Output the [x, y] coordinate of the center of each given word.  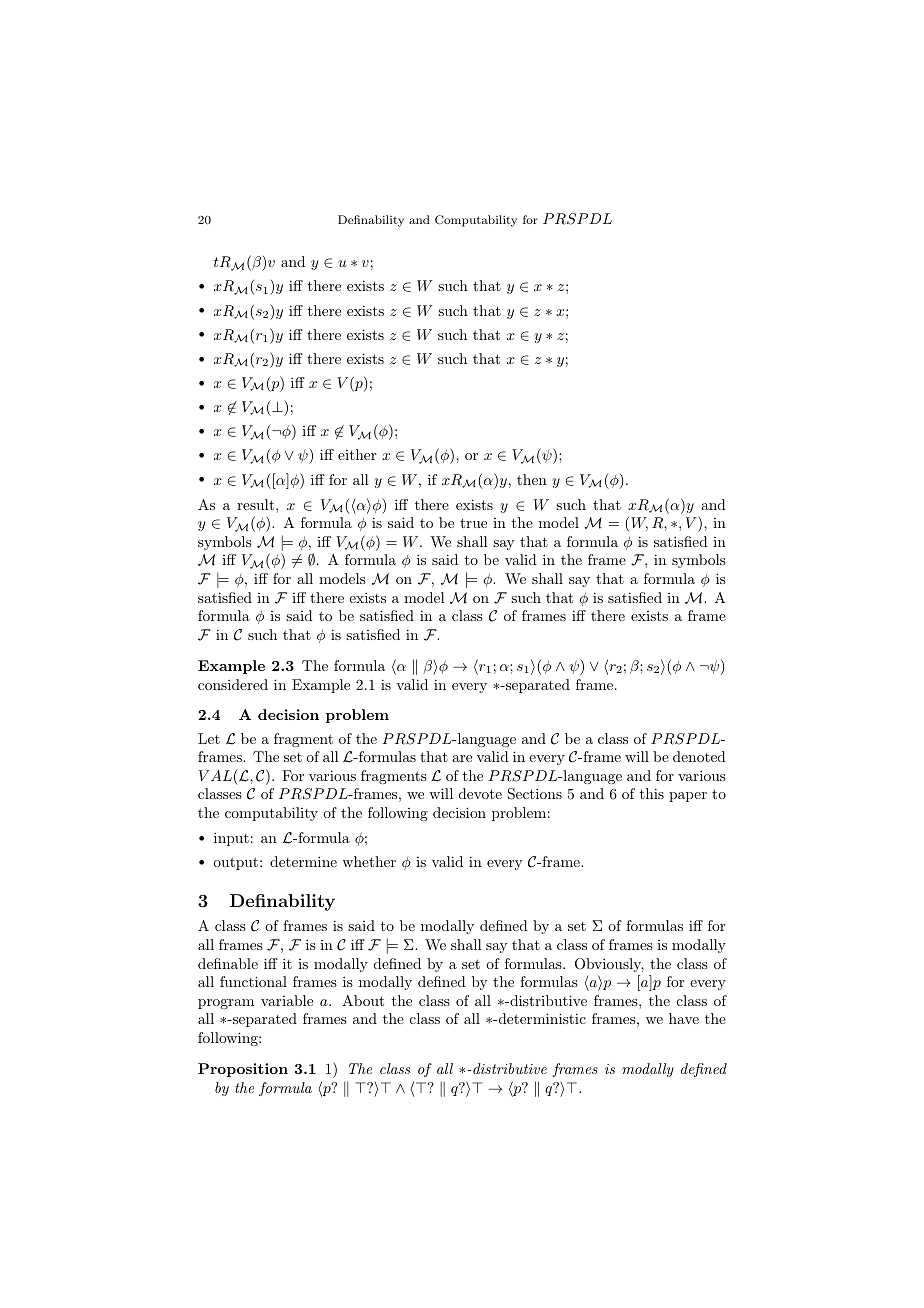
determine [303, 861]
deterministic [541, 1018]
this [652, 793]
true [473, 523]
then [532, 479]
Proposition [243, 1070]
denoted [699, 756]
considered [233, 684]
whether [369, 861]
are [462, 758]
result [257, 504]
